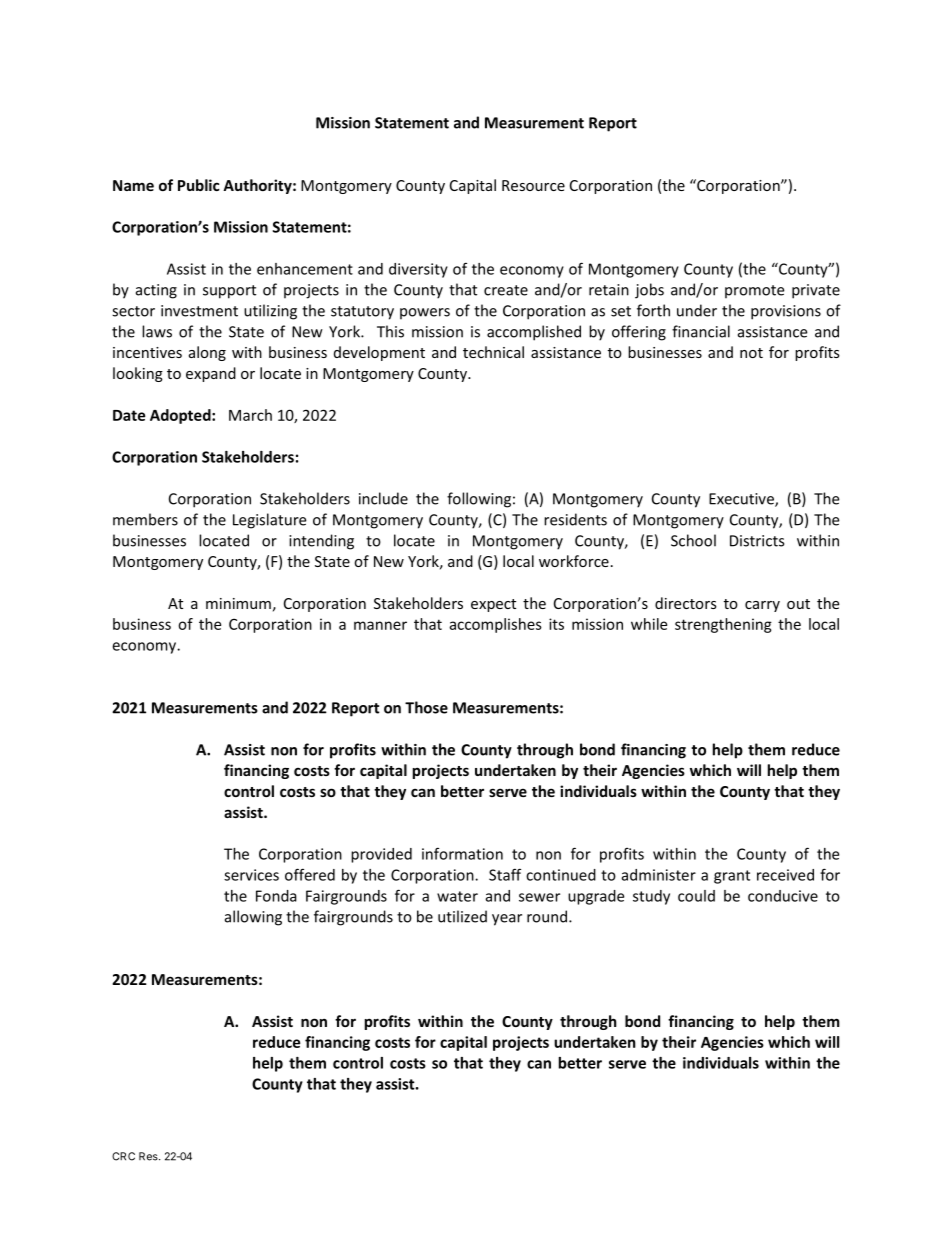 The height and width of the document is (1233, 952). What do you see at coordinates (507, 920) in the document?
I see `year` at bounding box center [507, 920].
